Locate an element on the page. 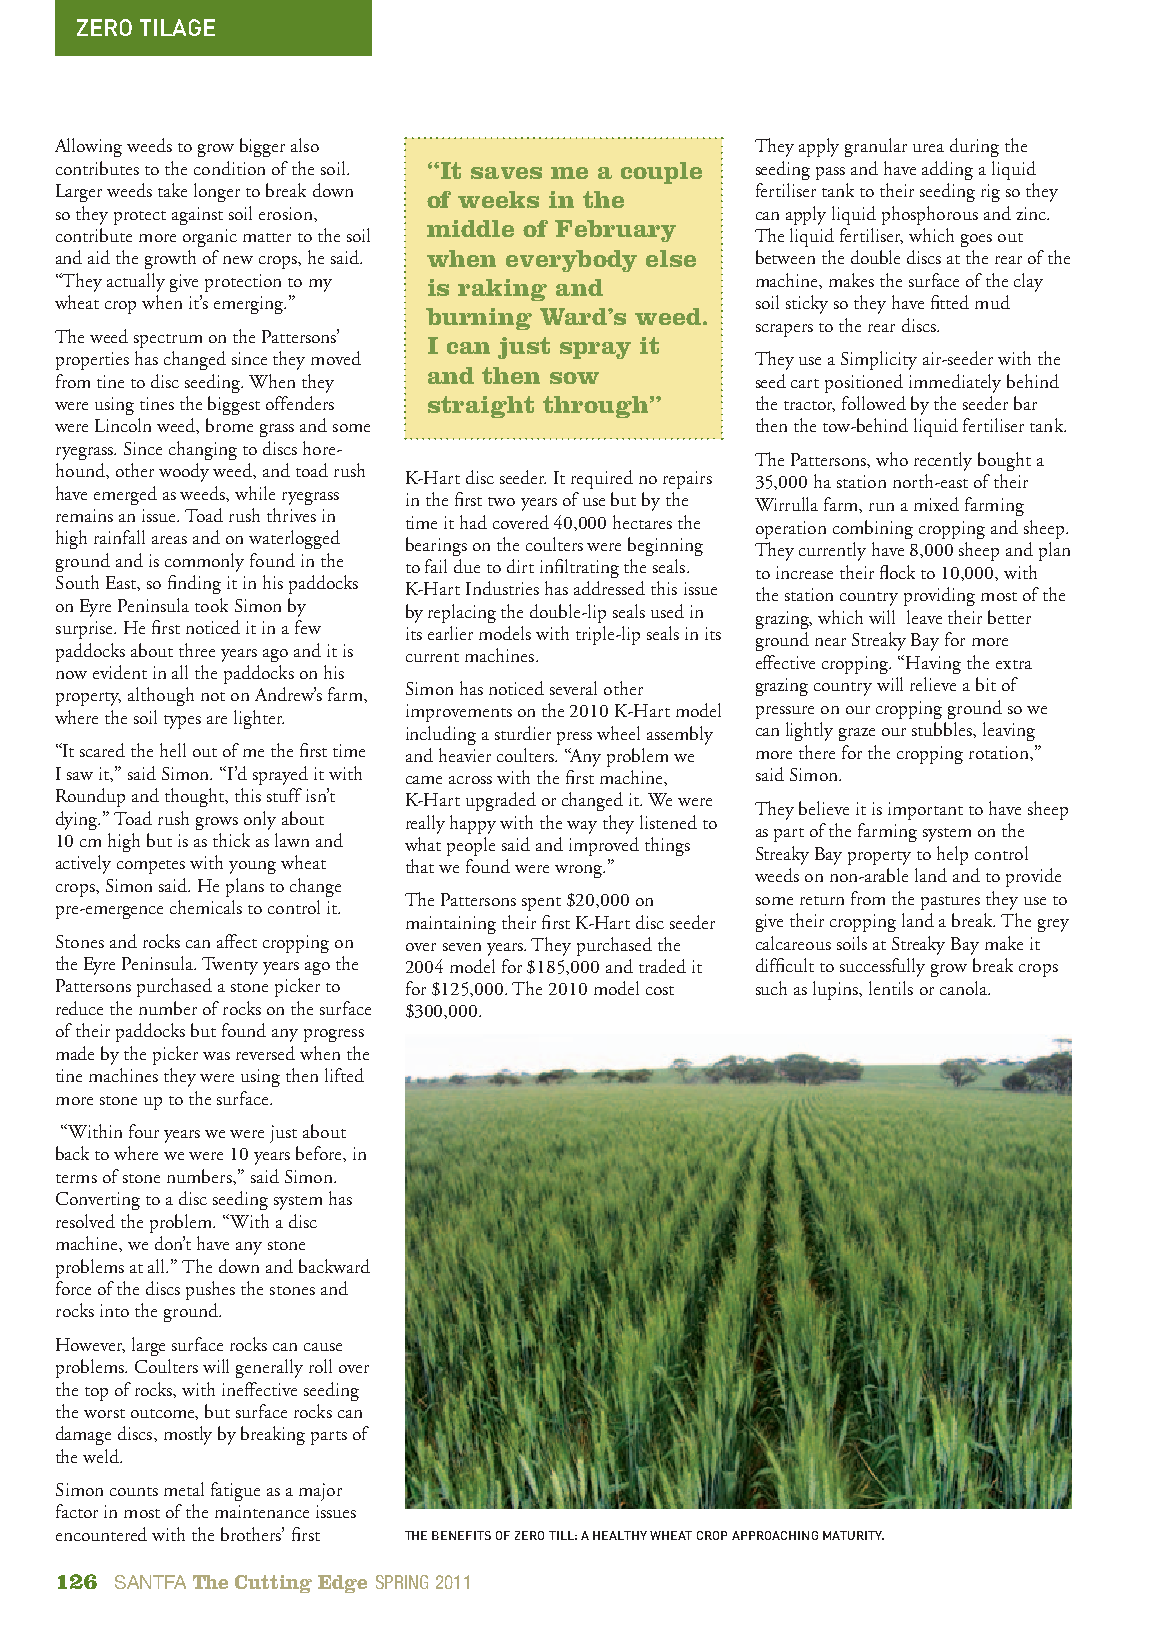 The height and width of the page is (1641, 1160). metal is located at coordinates (184, 1489).
